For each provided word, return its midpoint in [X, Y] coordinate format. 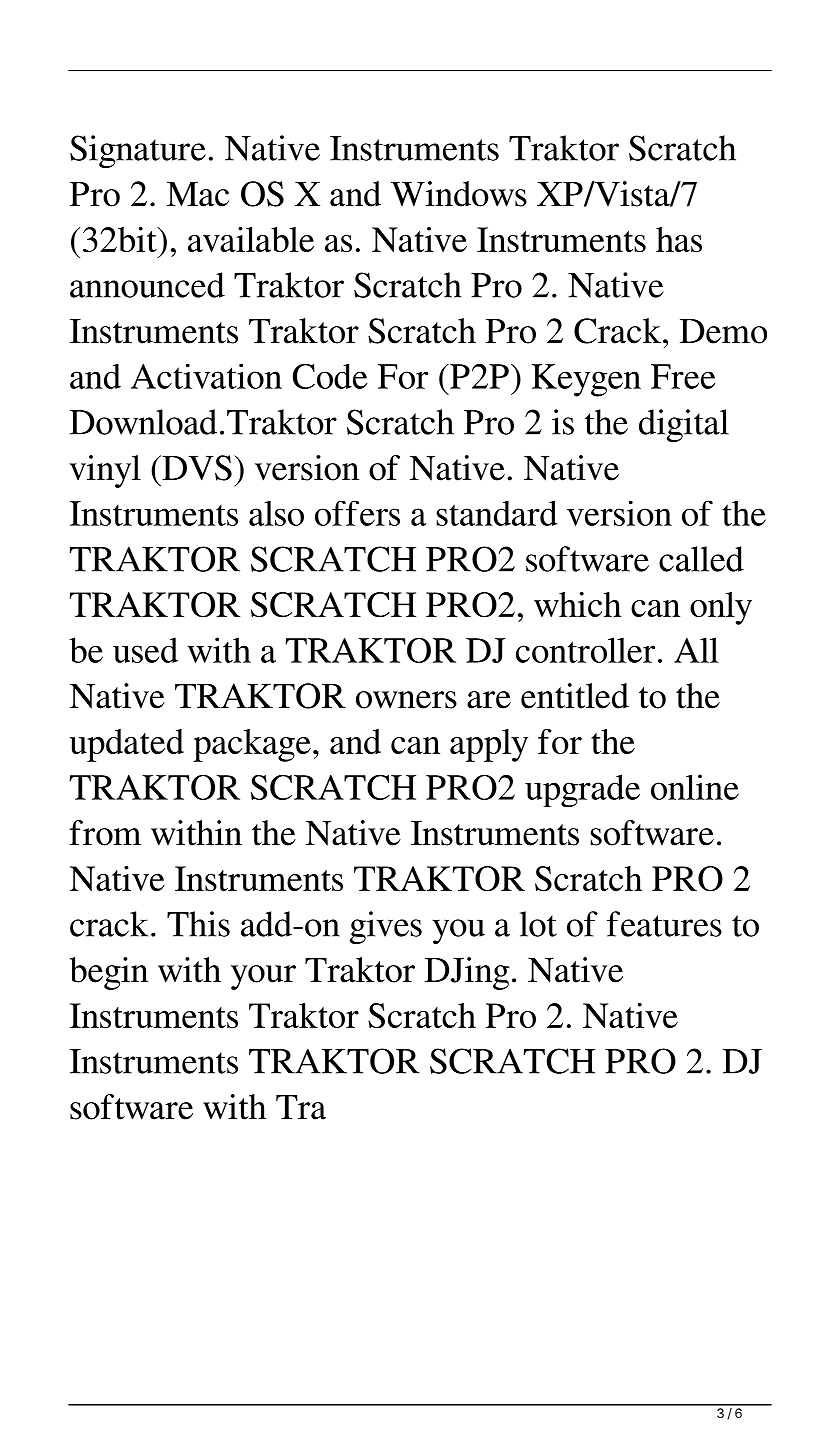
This [198, 924]
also [276, 513]
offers [357, 513]
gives [386, 927]
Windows [459, 194]
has [679, 239]
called [701, 559]
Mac [198, 194]
